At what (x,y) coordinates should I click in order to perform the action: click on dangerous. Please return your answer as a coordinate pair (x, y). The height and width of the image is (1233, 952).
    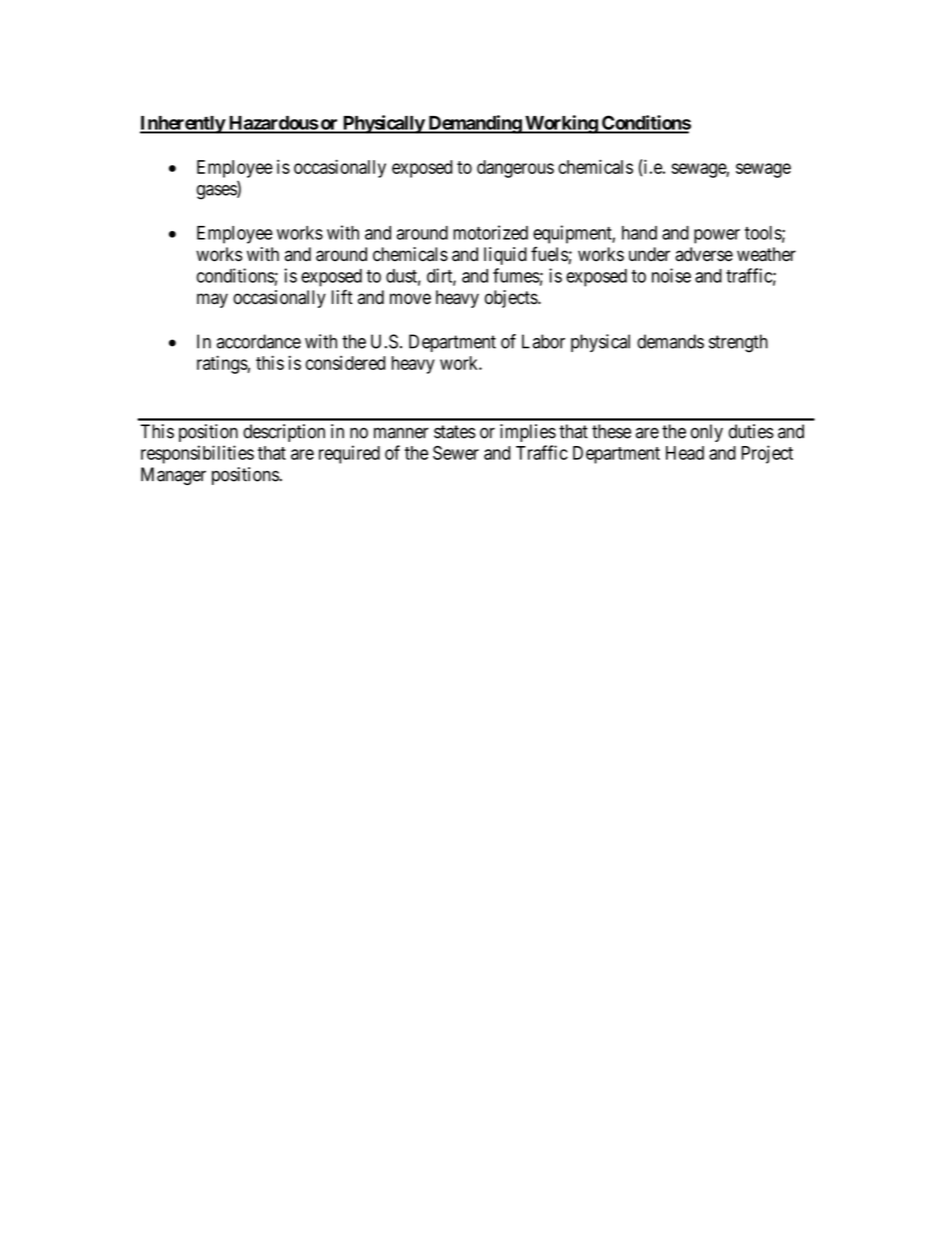
    Looking at the image, I should click on (515, 169).
